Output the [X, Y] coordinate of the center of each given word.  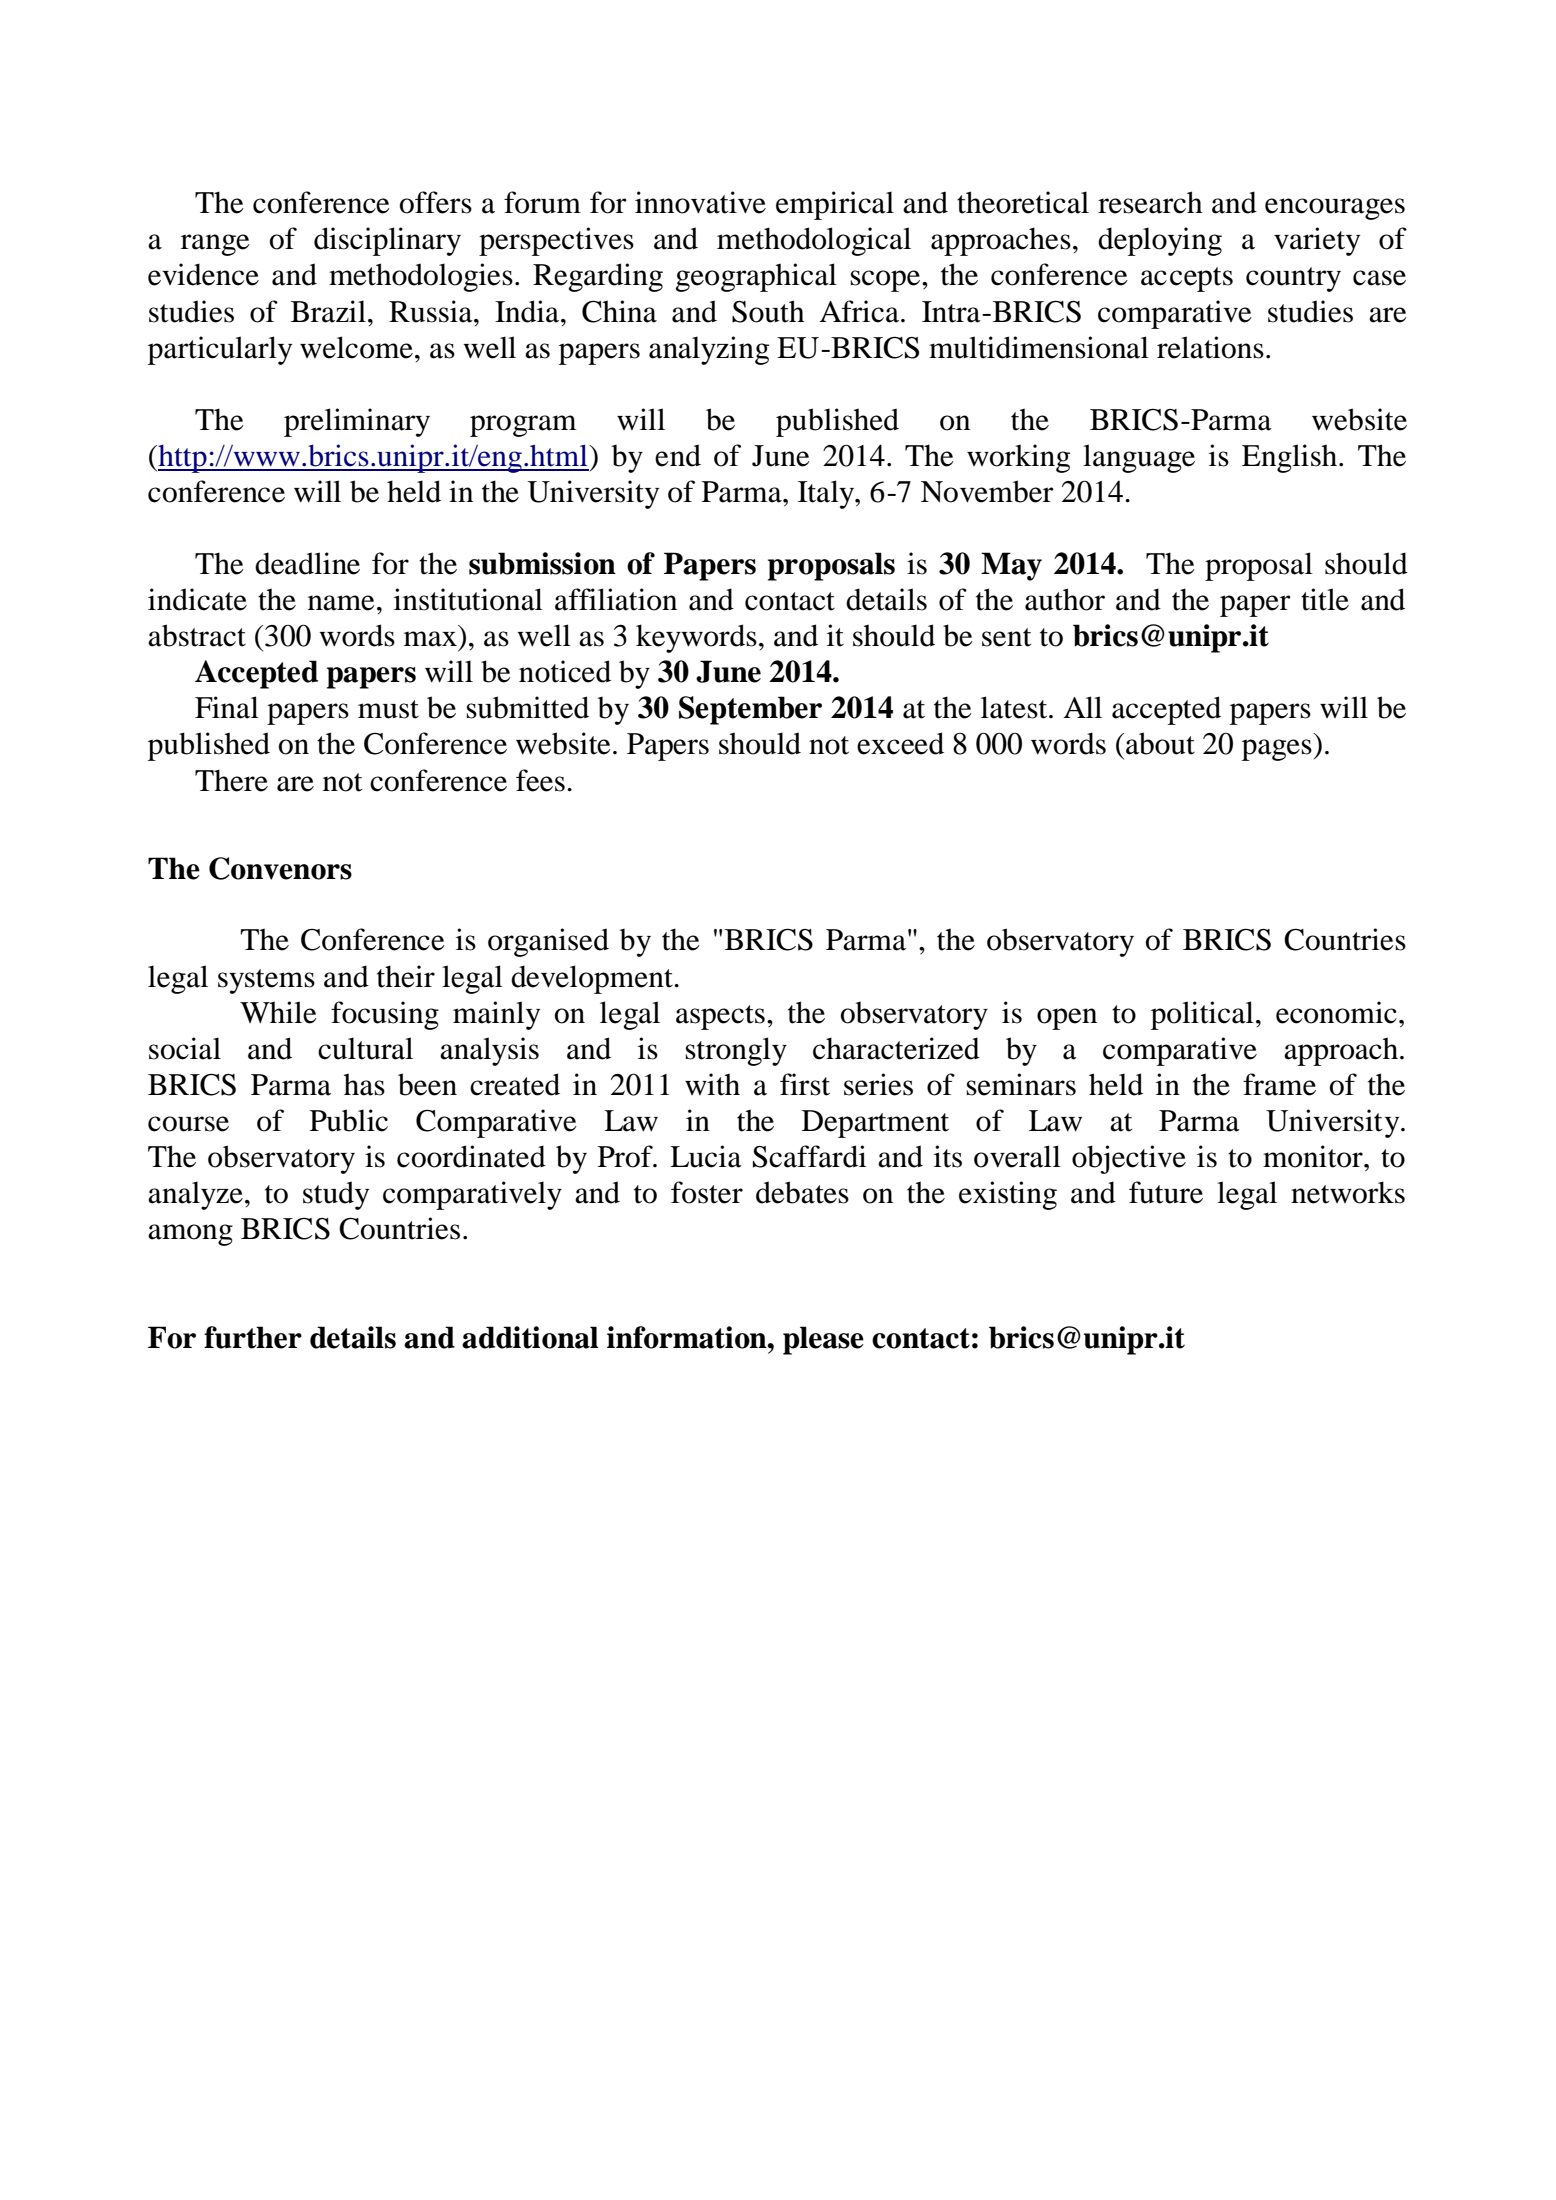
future [1166, 1192]
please [823, 1340]
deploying [1160, 241]
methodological [814, 241]
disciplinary [387, 241]
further [253, 1337]
